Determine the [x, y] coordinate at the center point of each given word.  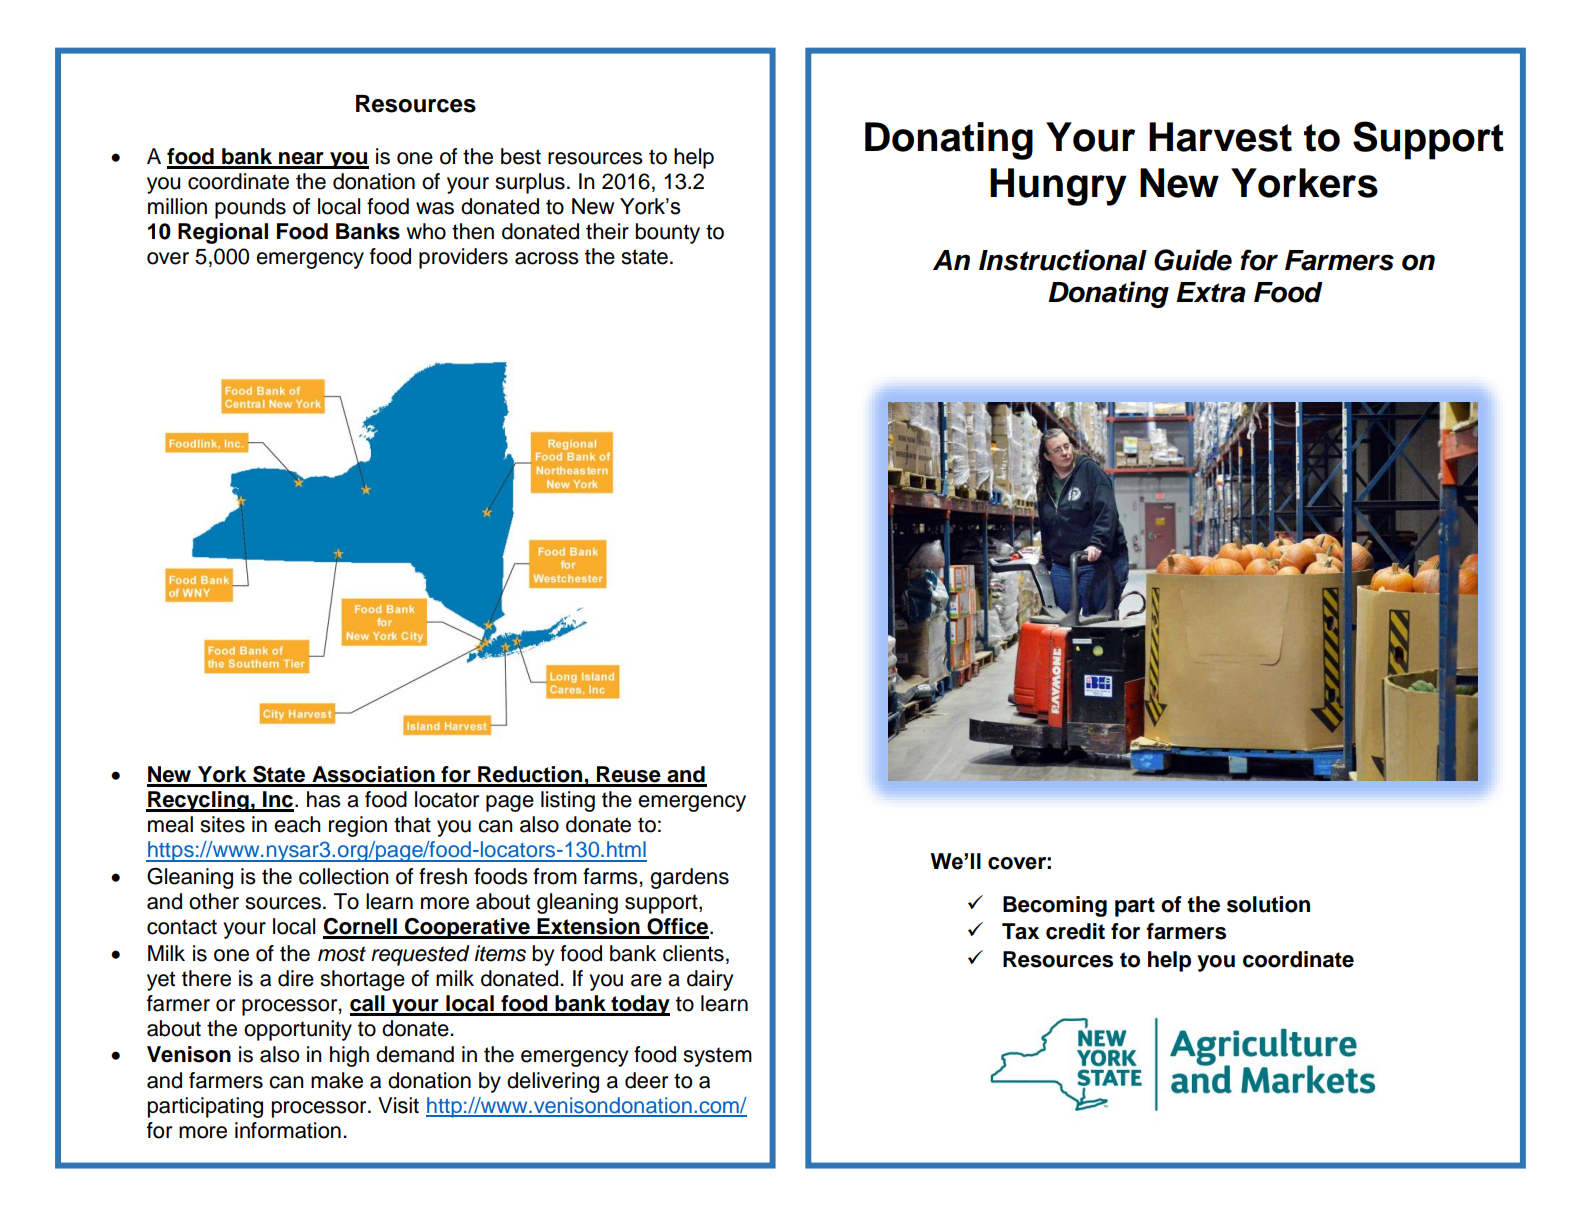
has [324, 799]
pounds [250, 208]
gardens [689, 878]
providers [463, 258]
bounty [668, 233]
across [547, 258]
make [337, 1080]
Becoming [1055, 906]
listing [568, 801]
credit [1075, 931]
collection [344, 876]
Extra [1211, 292]
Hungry [1058, 187]
